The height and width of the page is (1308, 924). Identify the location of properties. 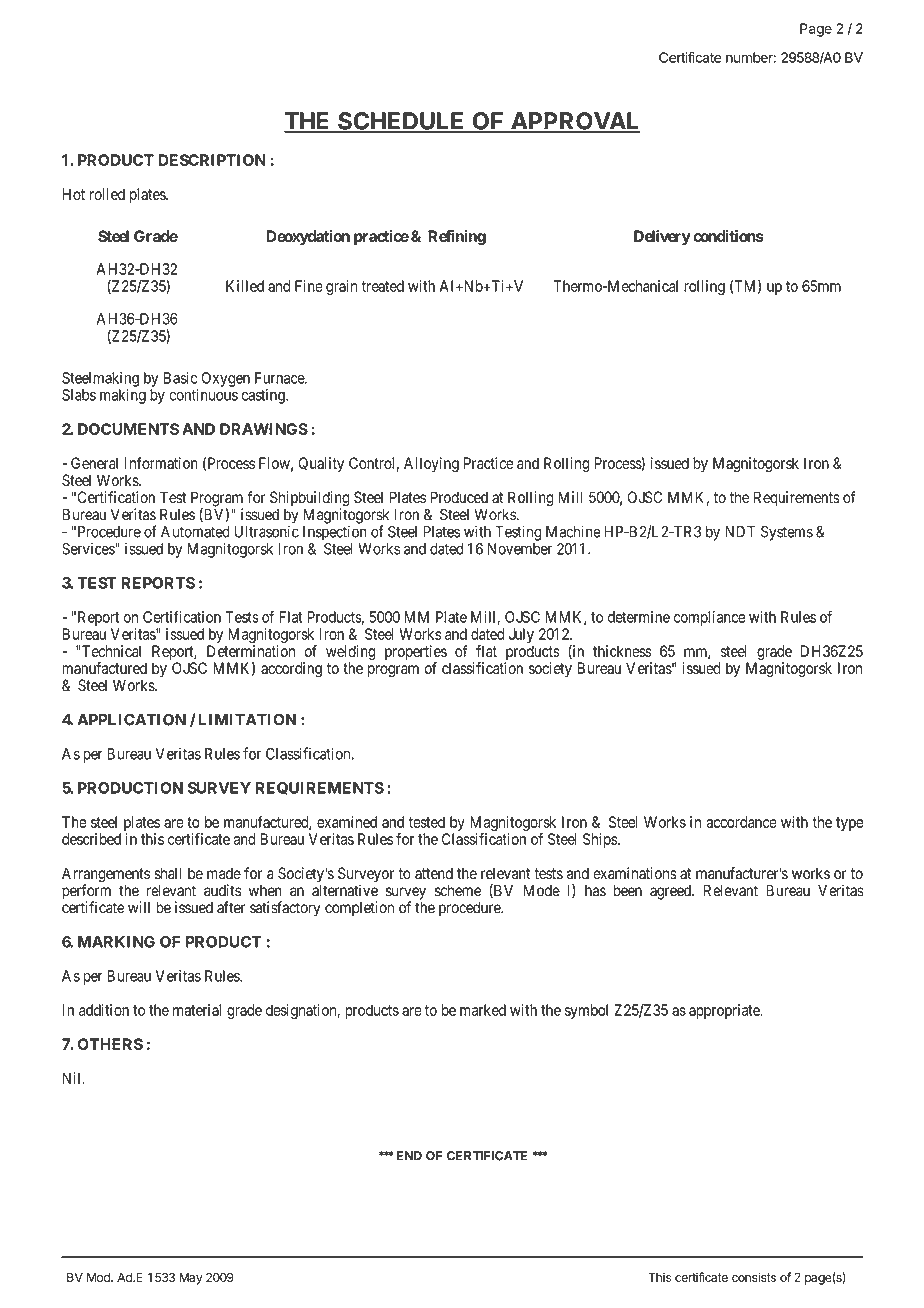
(416, 654).
